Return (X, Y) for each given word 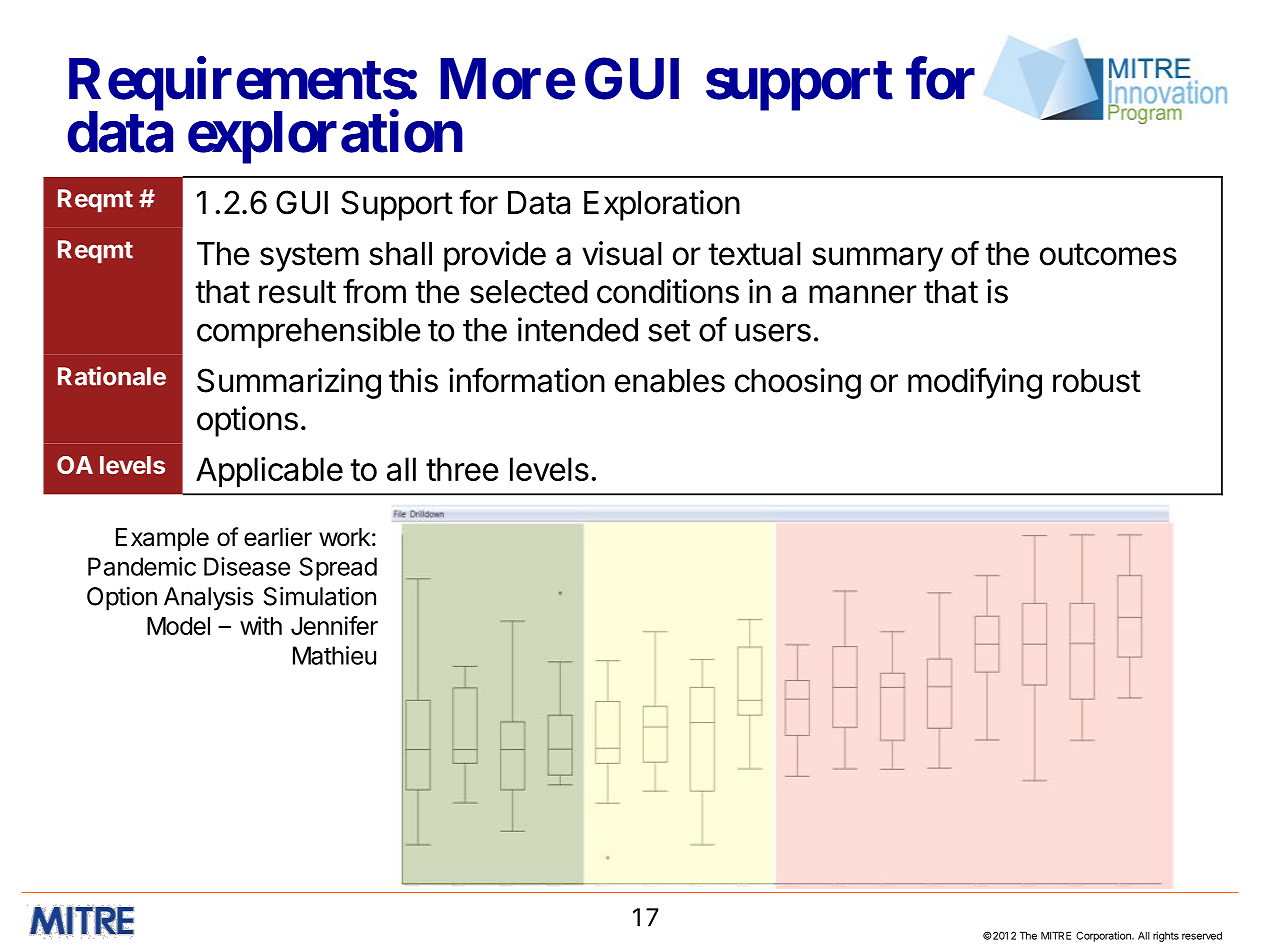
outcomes (1108, 254)
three (462, 469)
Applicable (269, 472)
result (297, 292)
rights (1166, 936)
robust (1097, 381)
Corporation (1104, 936)
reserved (1202, 936)
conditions (668, 291)
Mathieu (334, 655)
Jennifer (334, 625)
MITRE (1056, 935)
